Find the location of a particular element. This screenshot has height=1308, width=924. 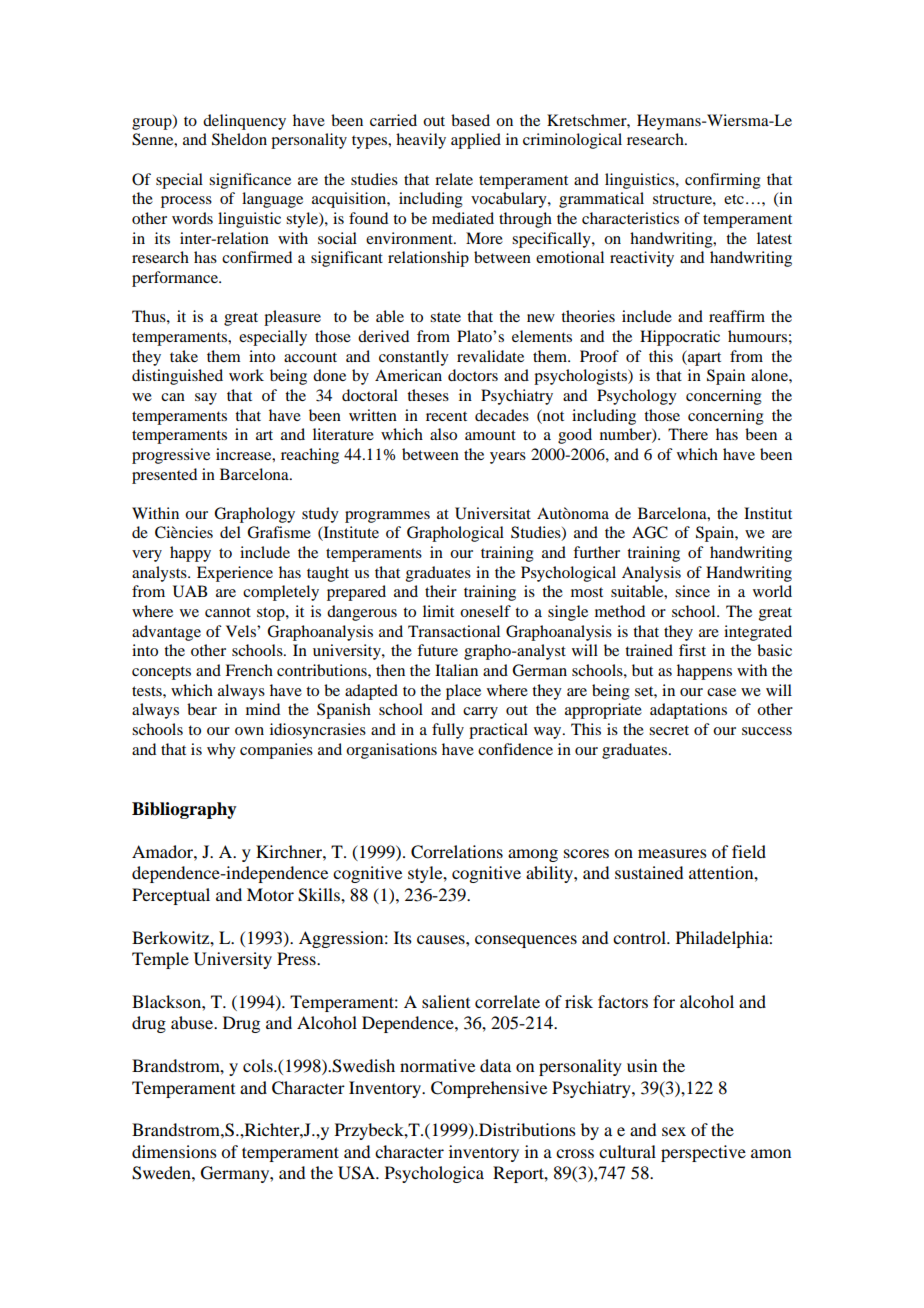

applied is located at coordinates (476, 141).
